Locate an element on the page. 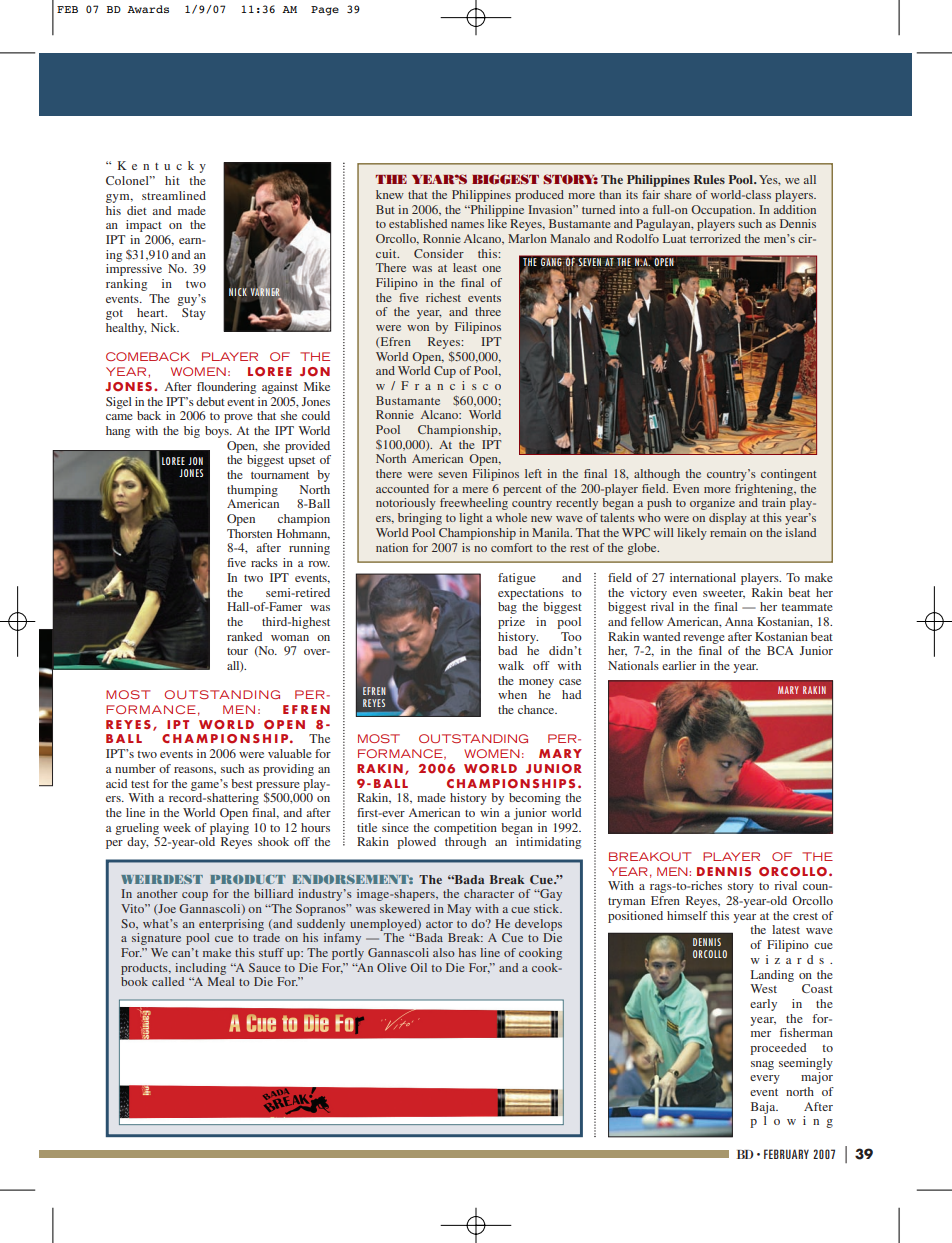  fatigue is located at coordinates (517, 579).
